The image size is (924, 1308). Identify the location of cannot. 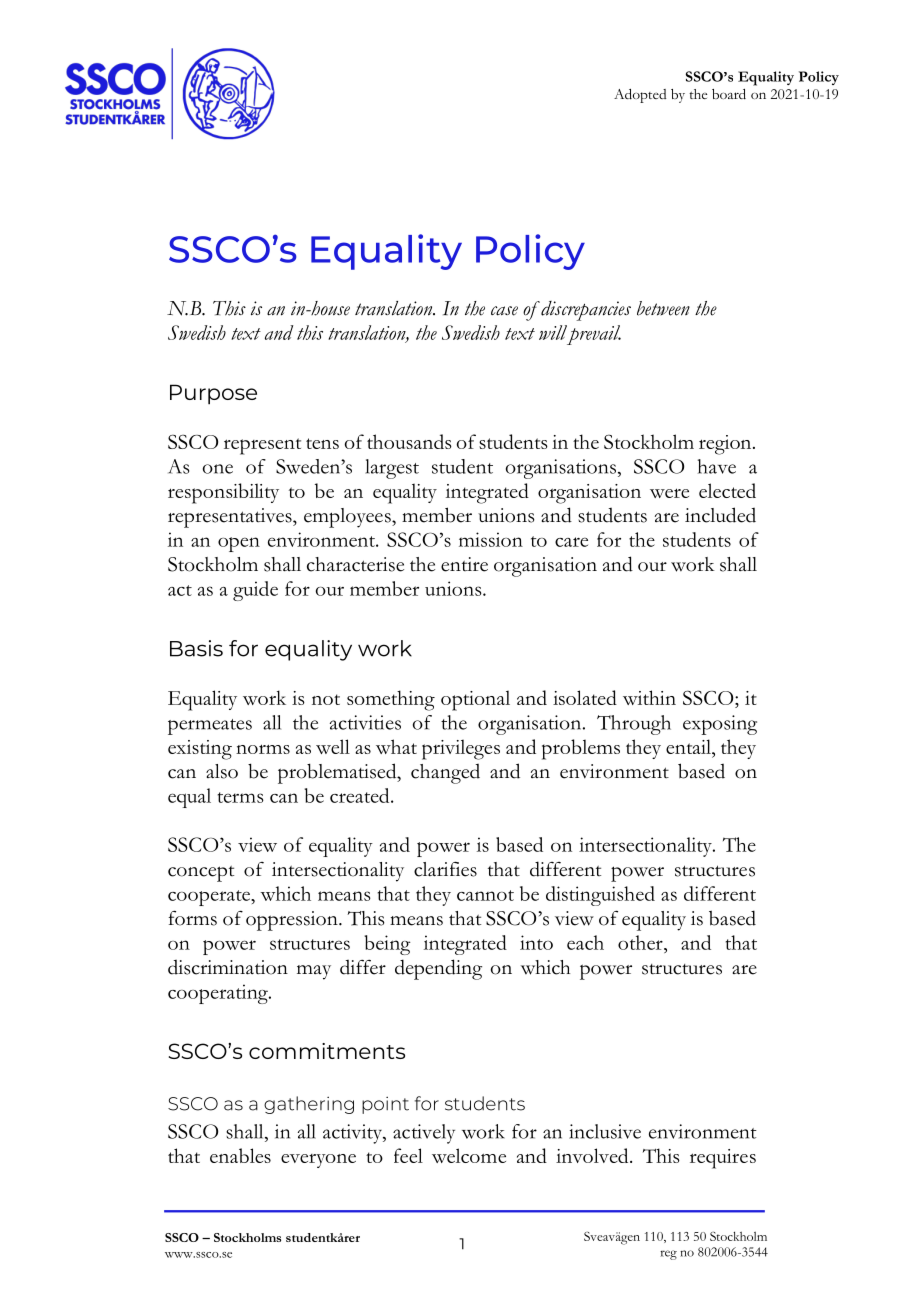
(485, 895).
